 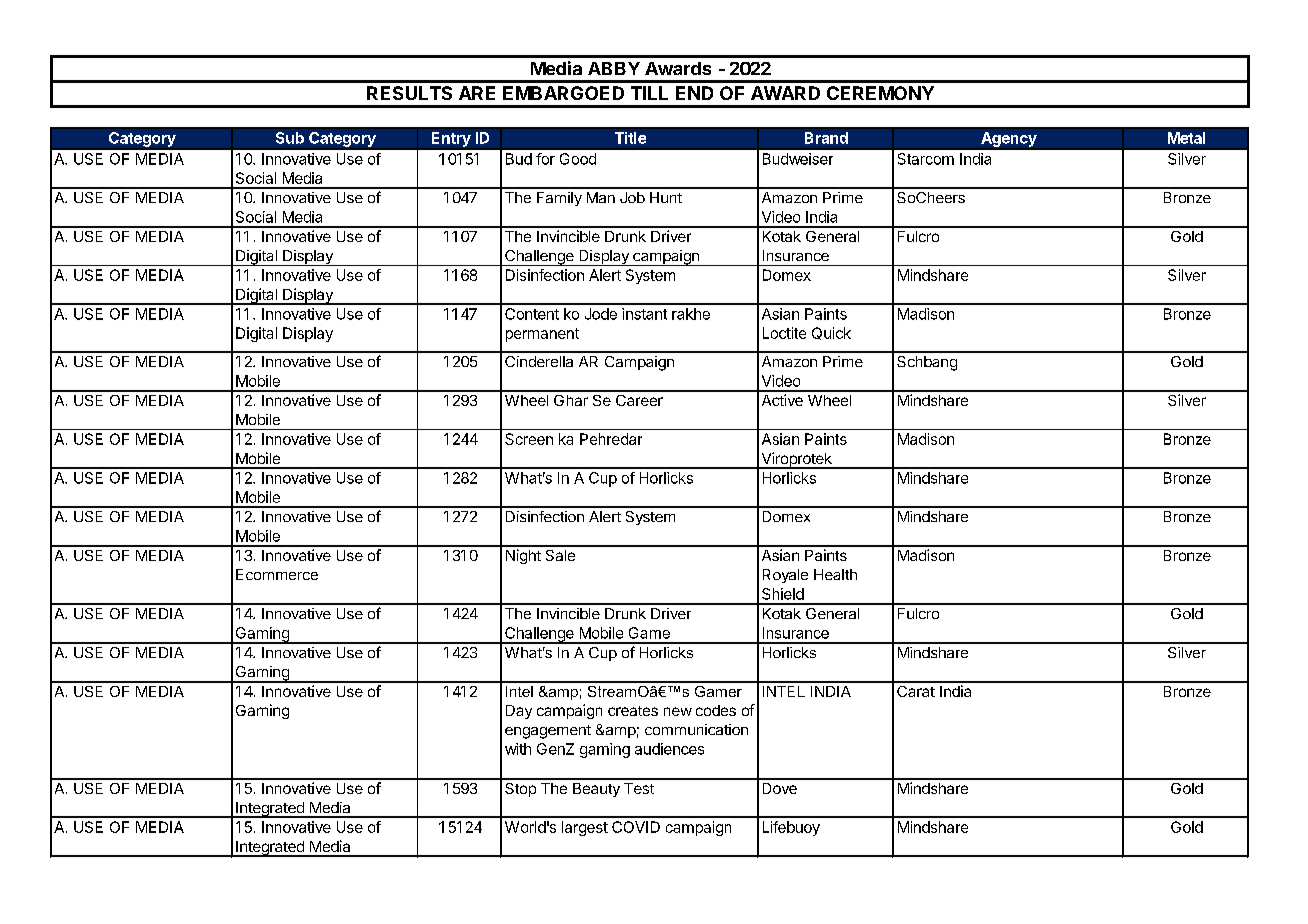 I want to click on instant, so click(x=644, y=314).
